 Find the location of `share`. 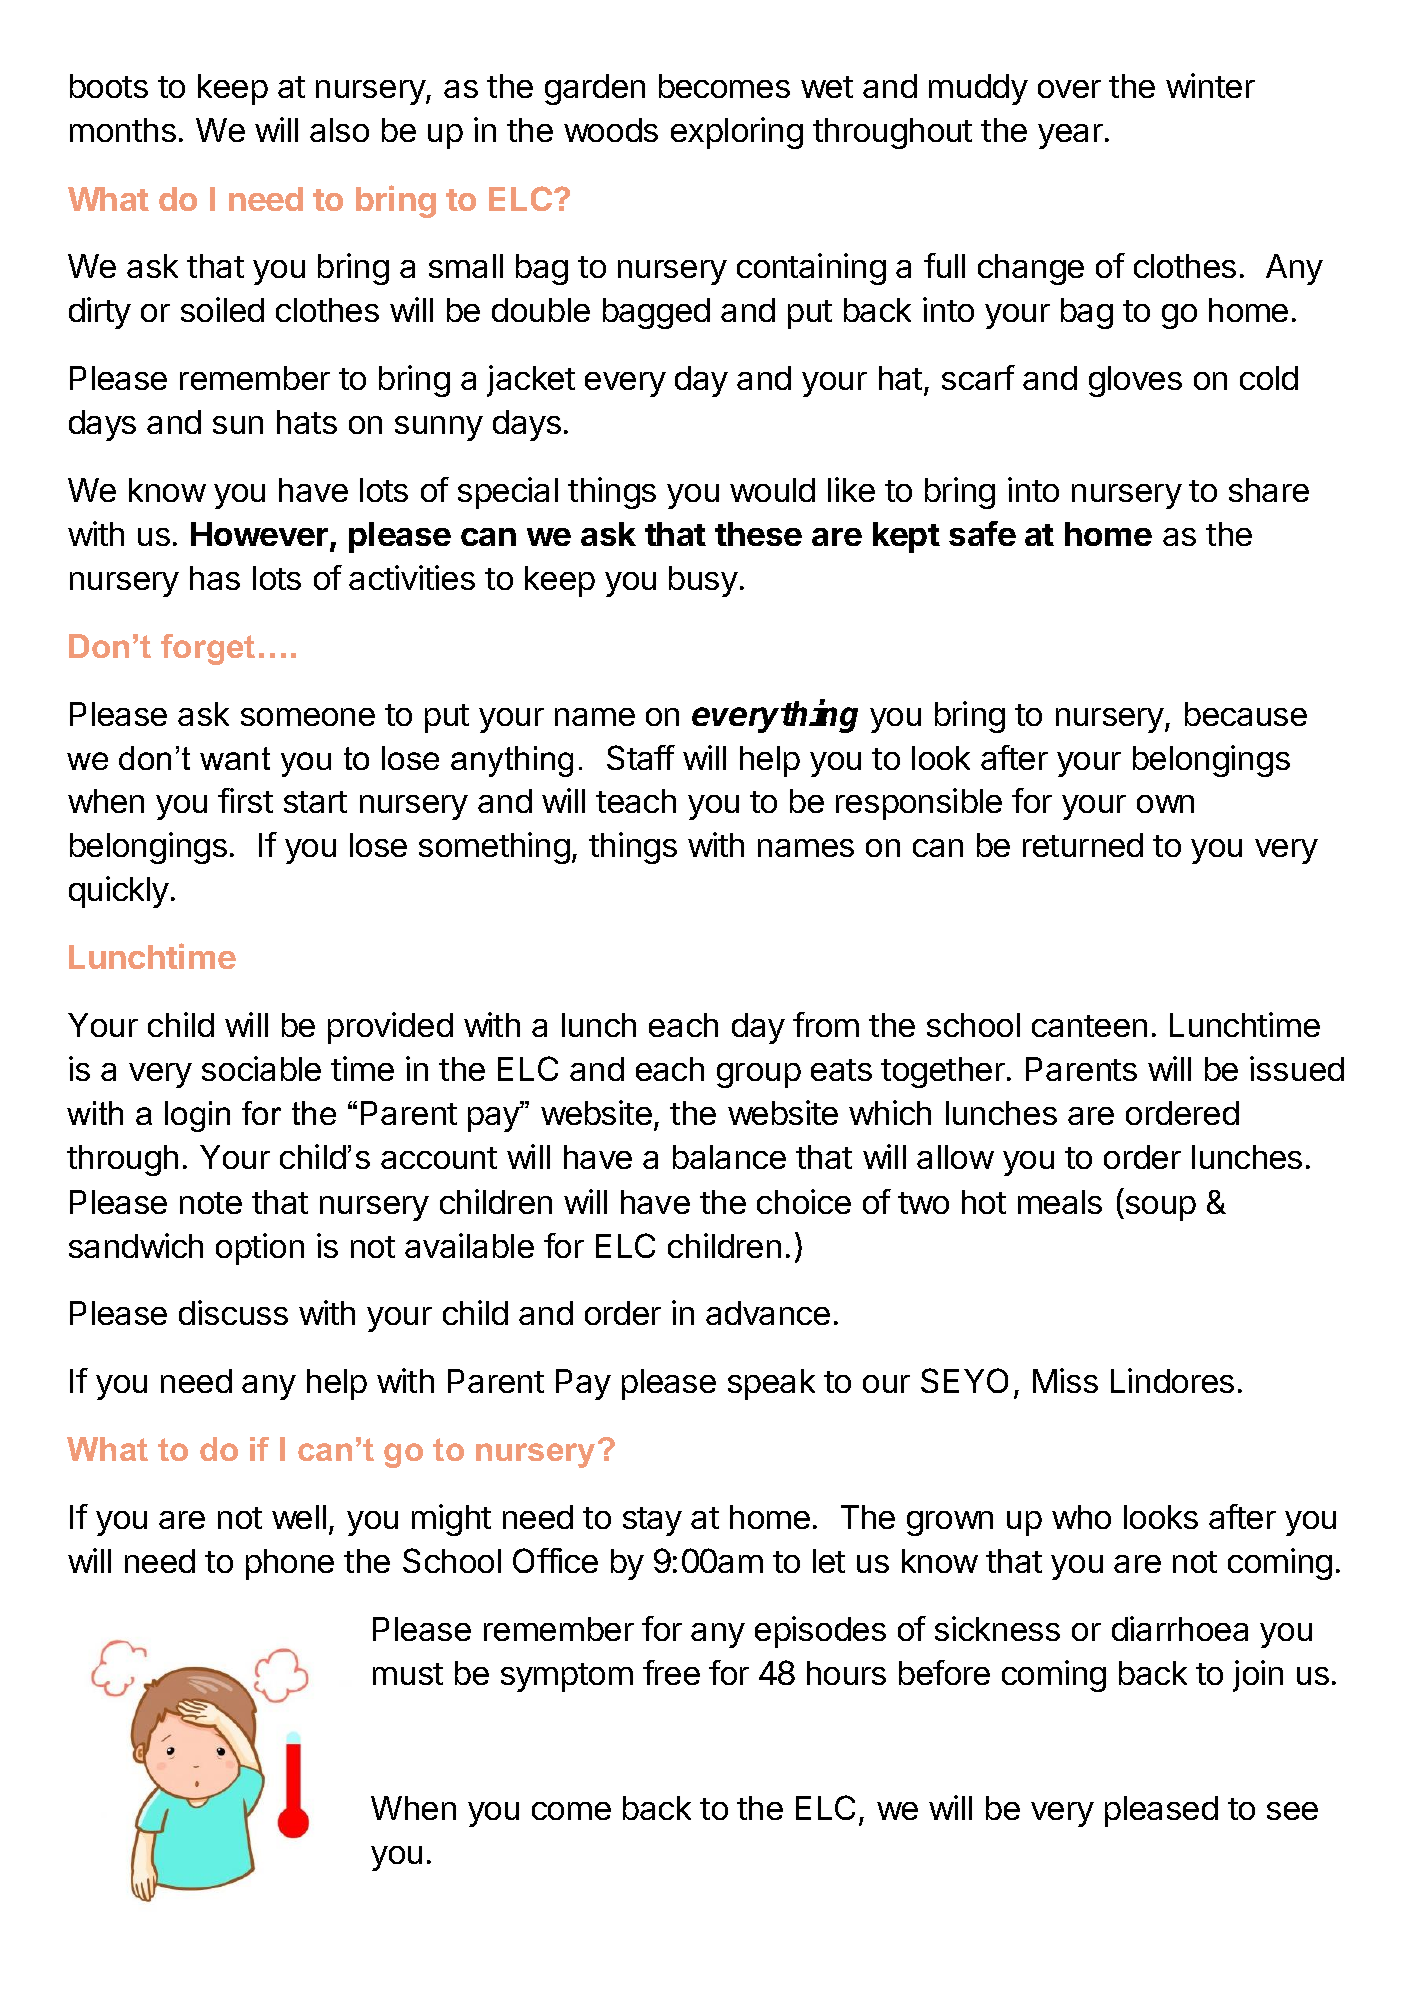

share is located at coordinates (1269, 490).
